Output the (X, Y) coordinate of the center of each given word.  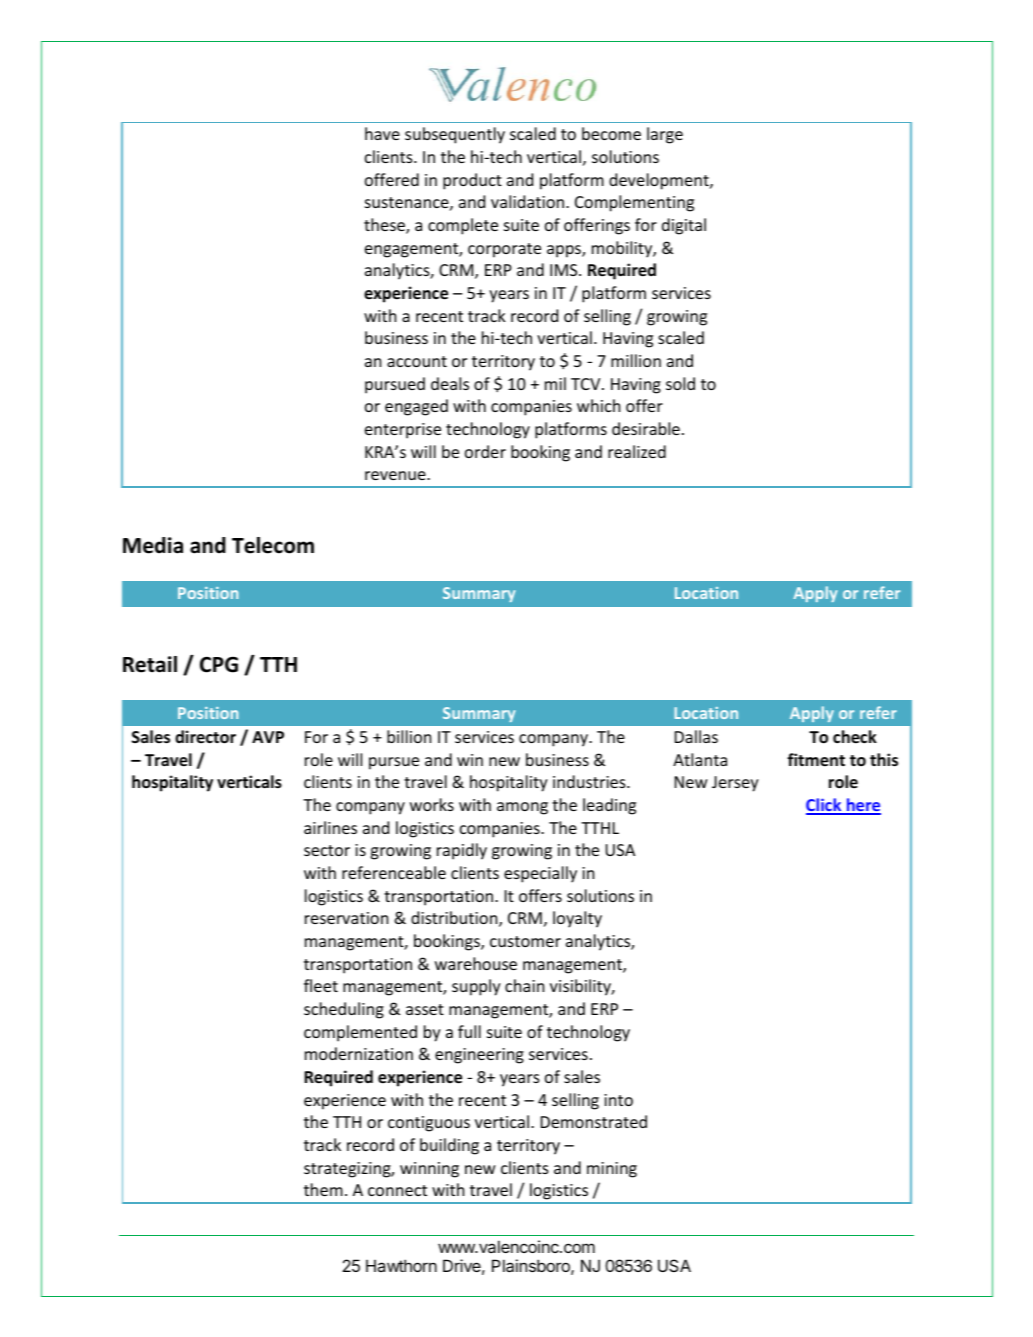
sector (327, 850)
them (323, 1189)
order (485, 451)
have (382, 133)
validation (529, 201)
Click (825, 806)
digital (684, 226)
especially (540, 874)
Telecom (273, 545)
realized (637, 451)
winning (429, 1170)
